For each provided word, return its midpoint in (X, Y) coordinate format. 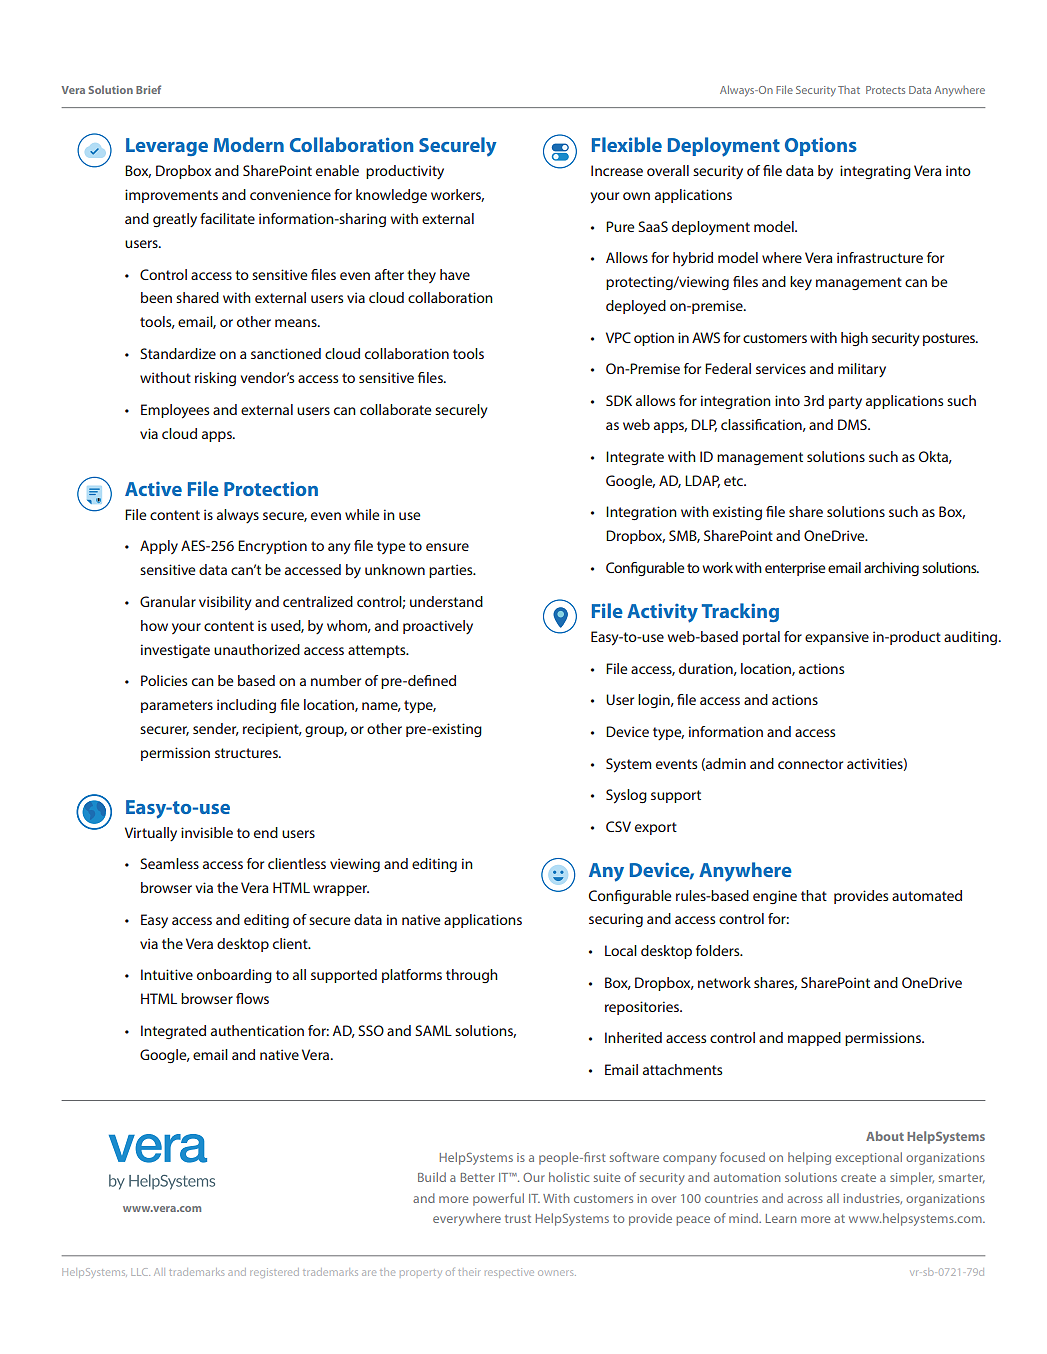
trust (518, 1219)
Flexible (627, 144)
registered (274, 1273)
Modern (249, 144)
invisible (207, 832)
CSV (618, 826)
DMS (853, 424)
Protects (885, 90)
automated (927, 895)
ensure (447, 547)
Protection (271, 488)
